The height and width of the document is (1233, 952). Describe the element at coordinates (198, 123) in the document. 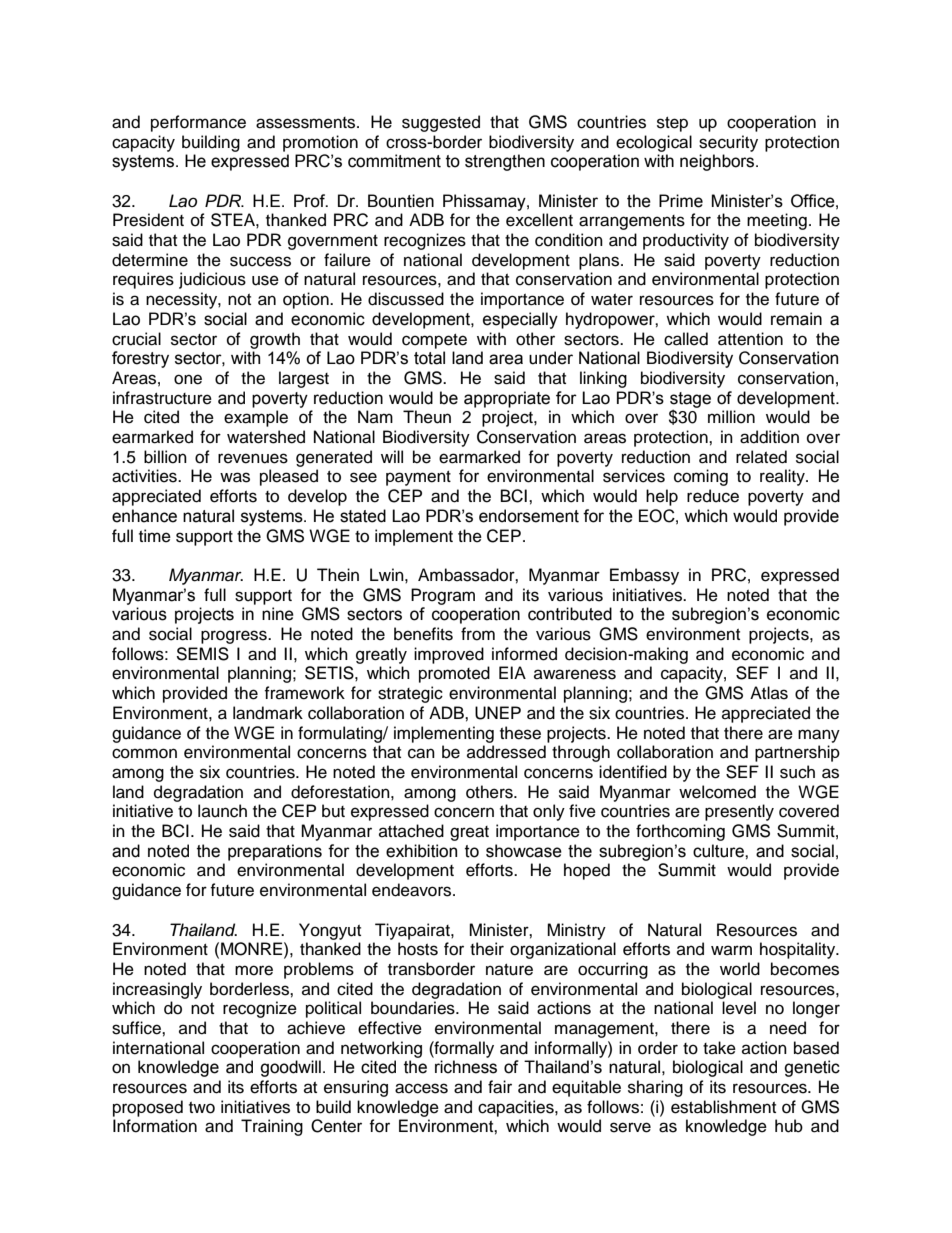

I see `performance` at that location.
